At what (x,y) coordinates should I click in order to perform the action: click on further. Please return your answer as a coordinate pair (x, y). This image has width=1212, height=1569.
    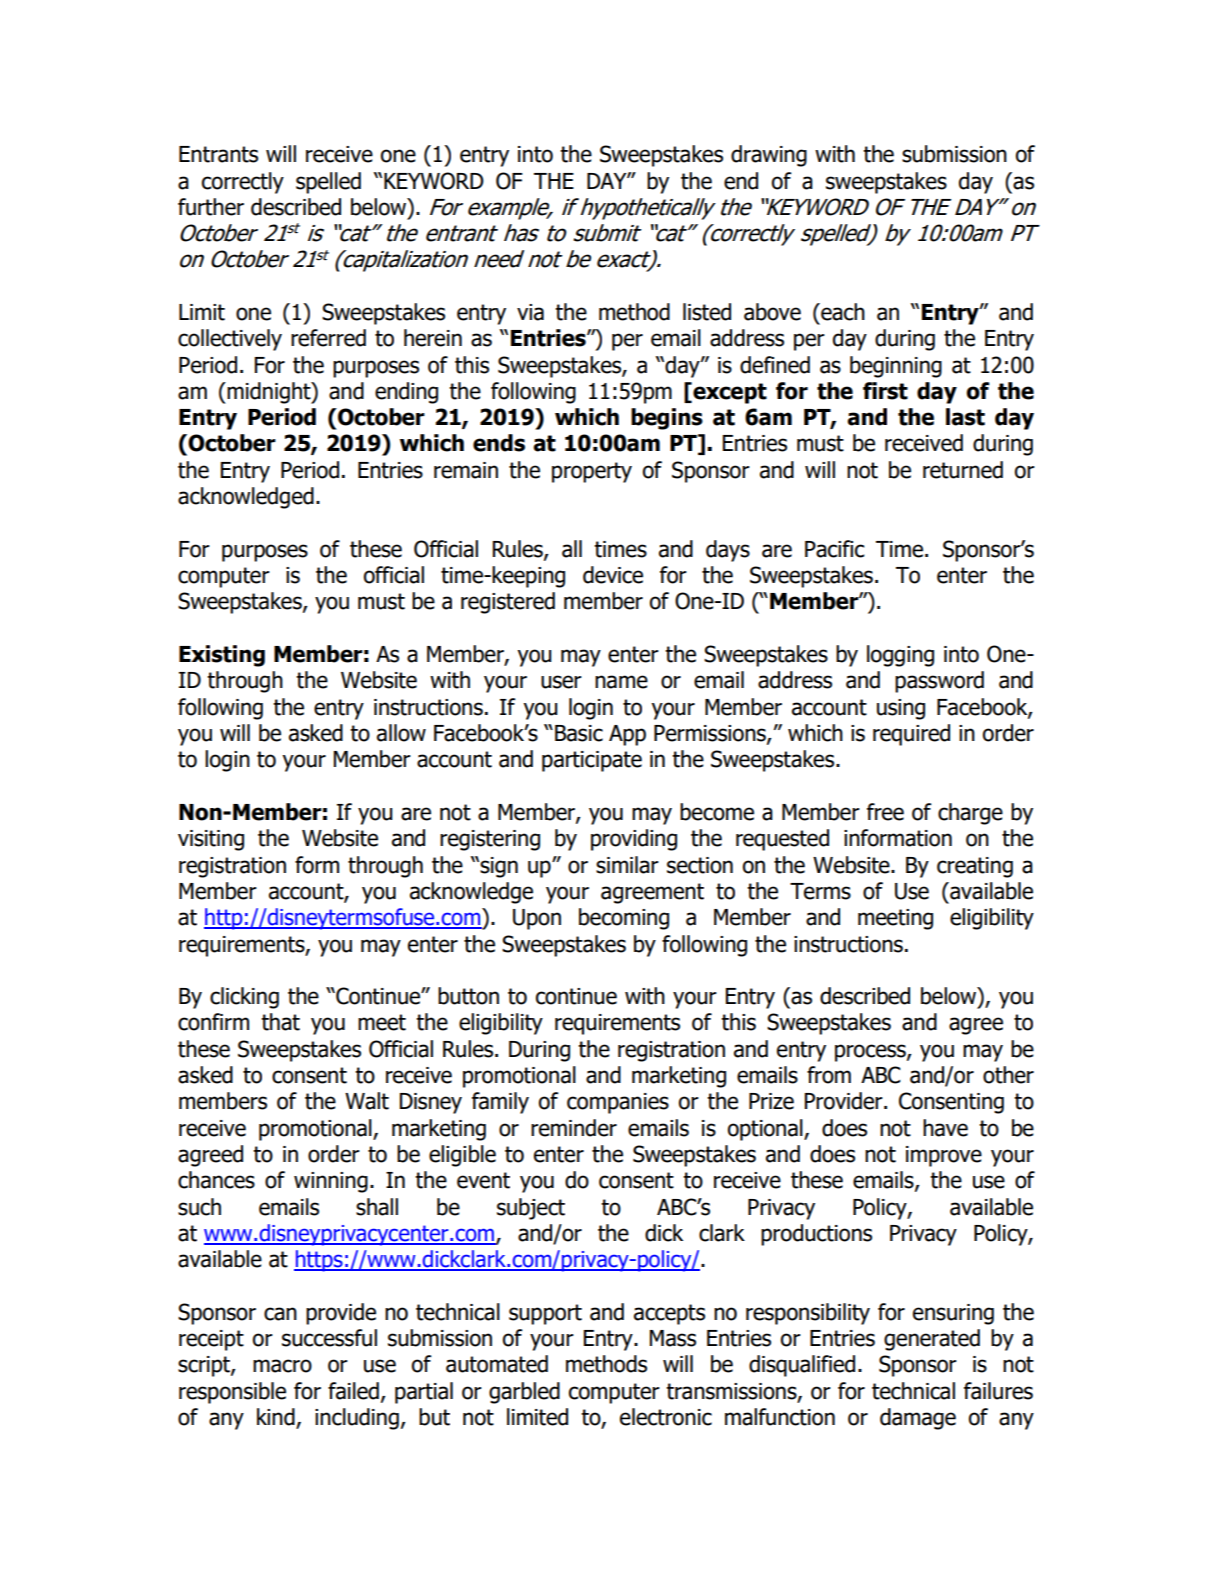
    Looking at the image, I should click on (211, 207).
